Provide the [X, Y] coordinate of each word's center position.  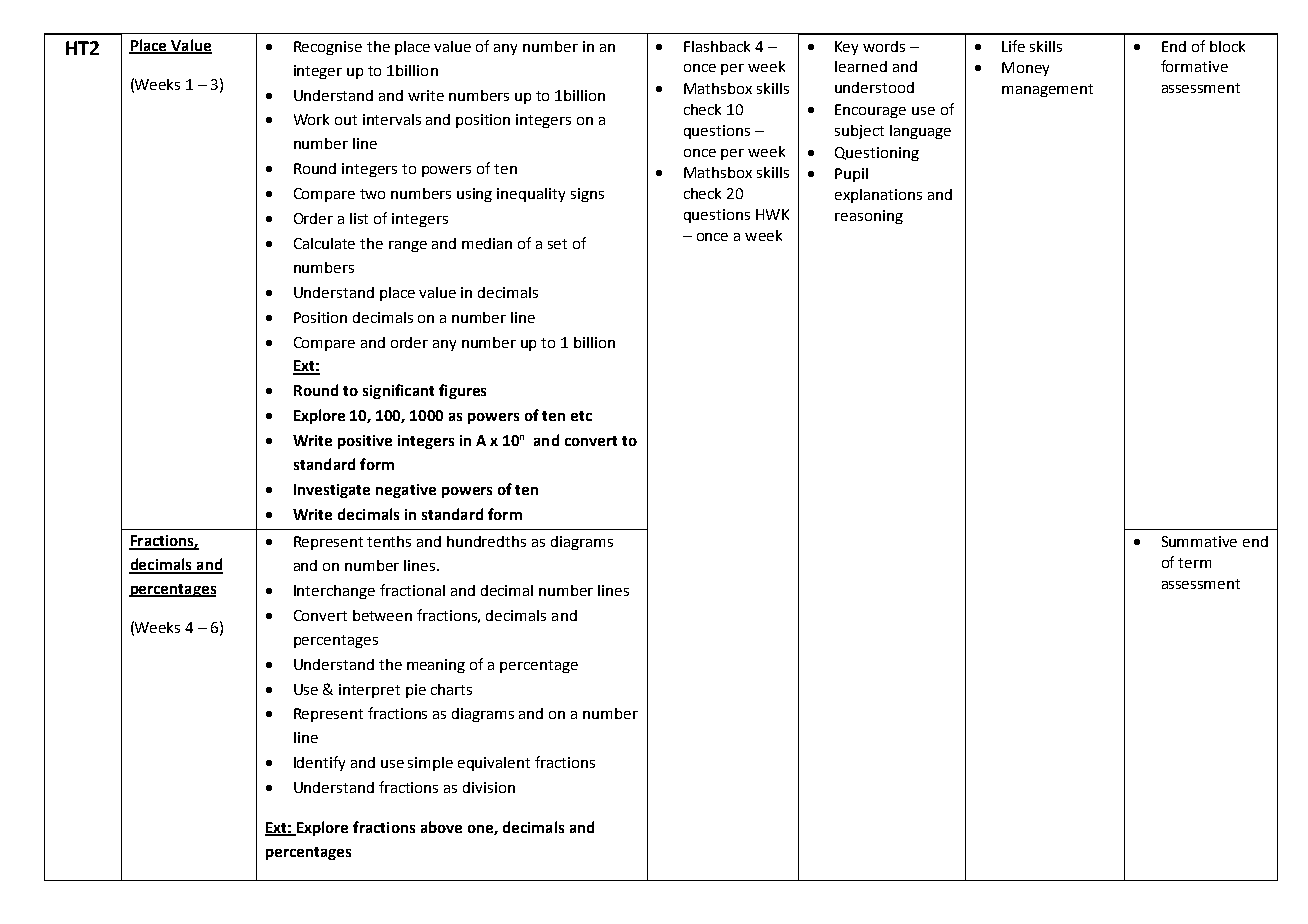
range [408, 246]
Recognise [328, 48]
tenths [389, 541]
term [1194, 563]
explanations [878, 196]
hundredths [486, 541]
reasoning [869, 217]
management [1047, 90]
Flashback [717, 46]
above [441, 827]
